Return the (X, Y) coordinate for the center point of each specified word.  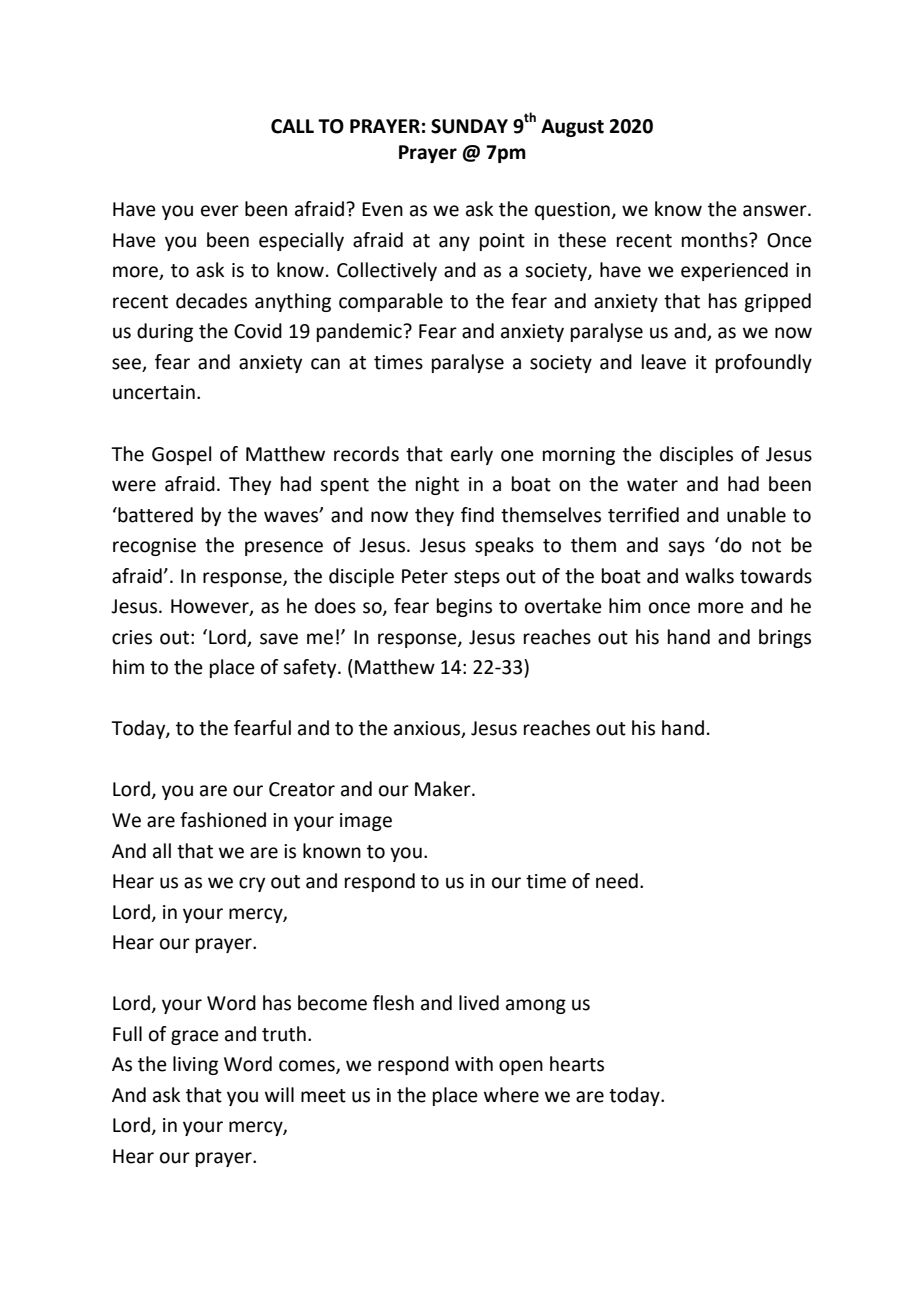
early (472, 455)
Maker (444, 789)
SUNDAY (469, 126)
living (195, 1065)
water (652, 485)
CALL (292, 126)
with (474, 1064)
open (521, 1067)
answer (776, 211)
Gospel (181, 455)
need (617, 881)
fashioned (223, 820)
